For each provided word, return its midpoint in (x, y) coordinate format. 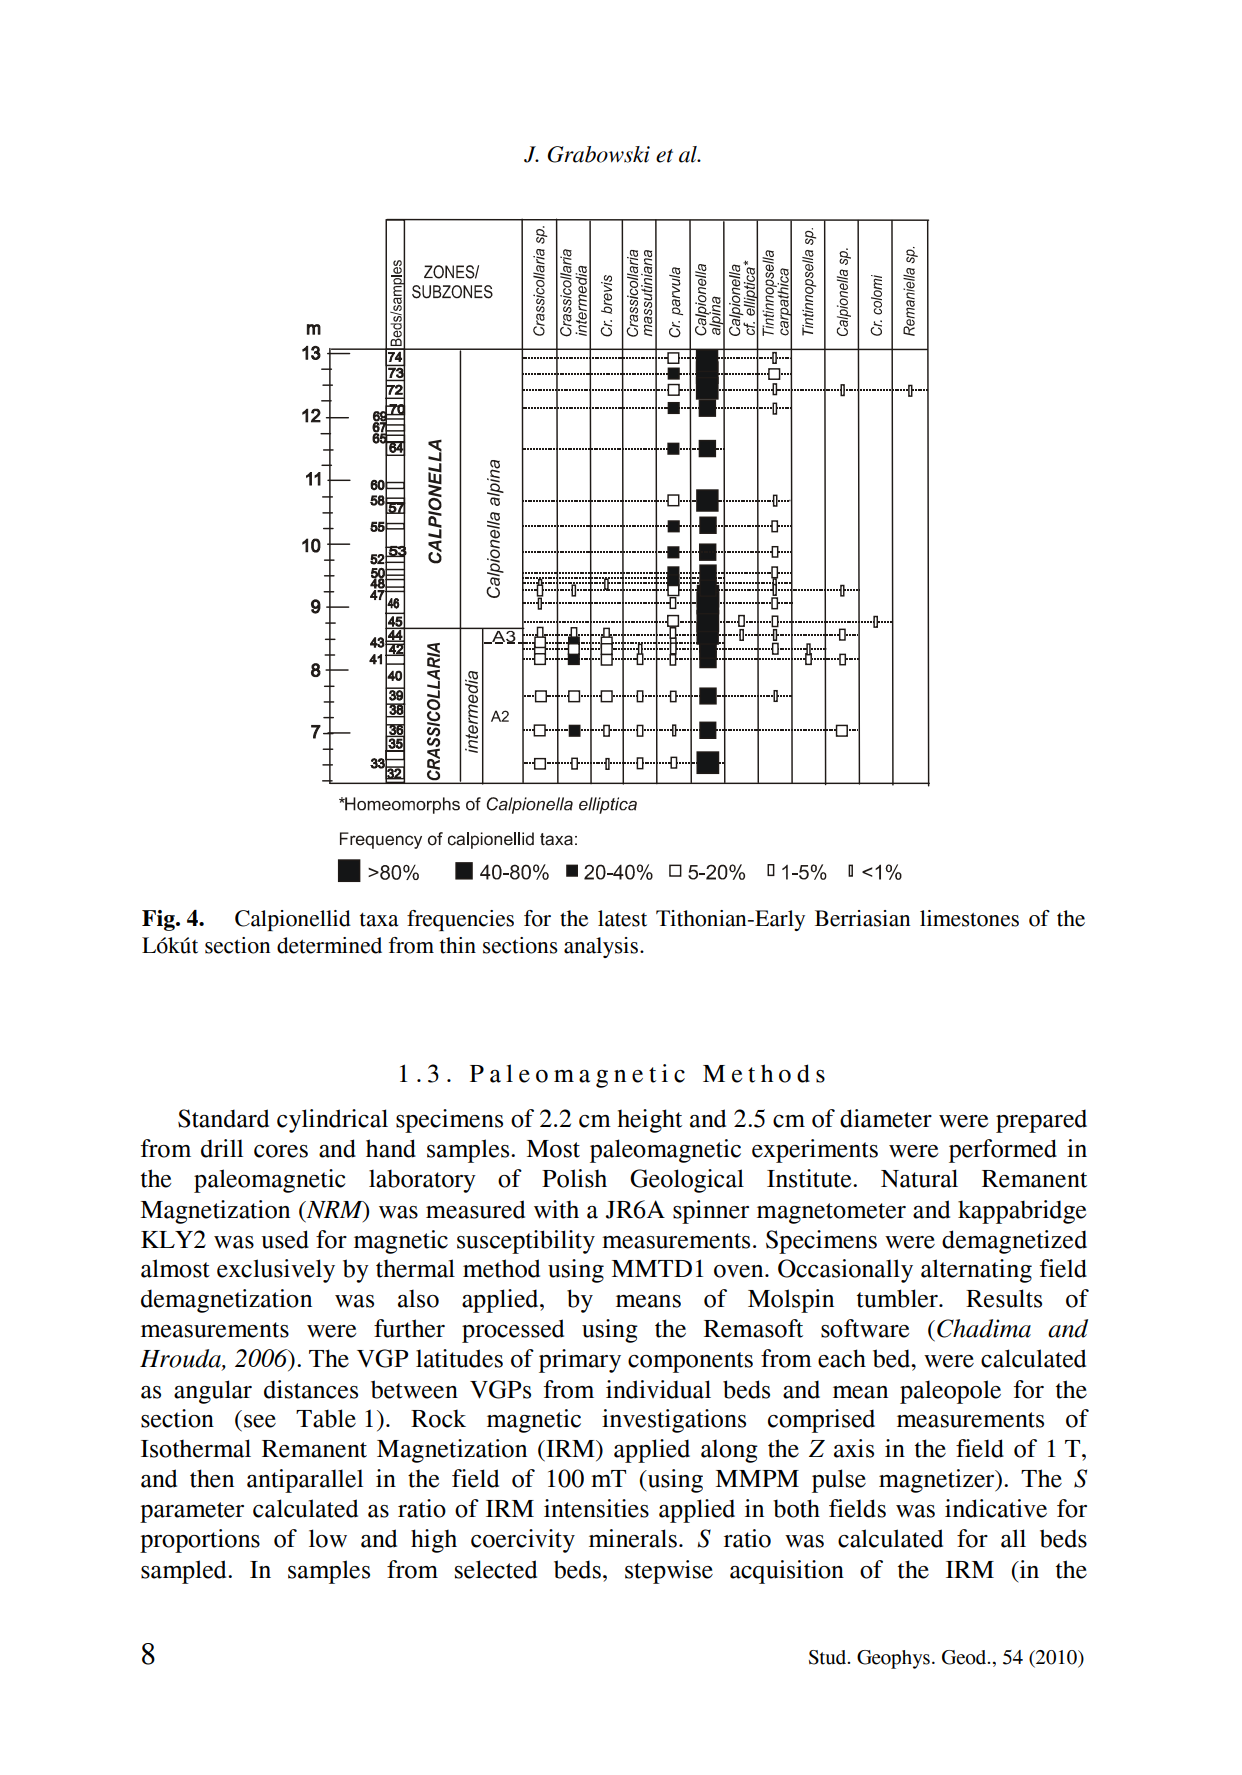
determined (329, 945)
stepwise (669, 1572)
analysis (602, 947)
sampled (185, 1572)
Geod (965, 1657)
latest (622, 918)
